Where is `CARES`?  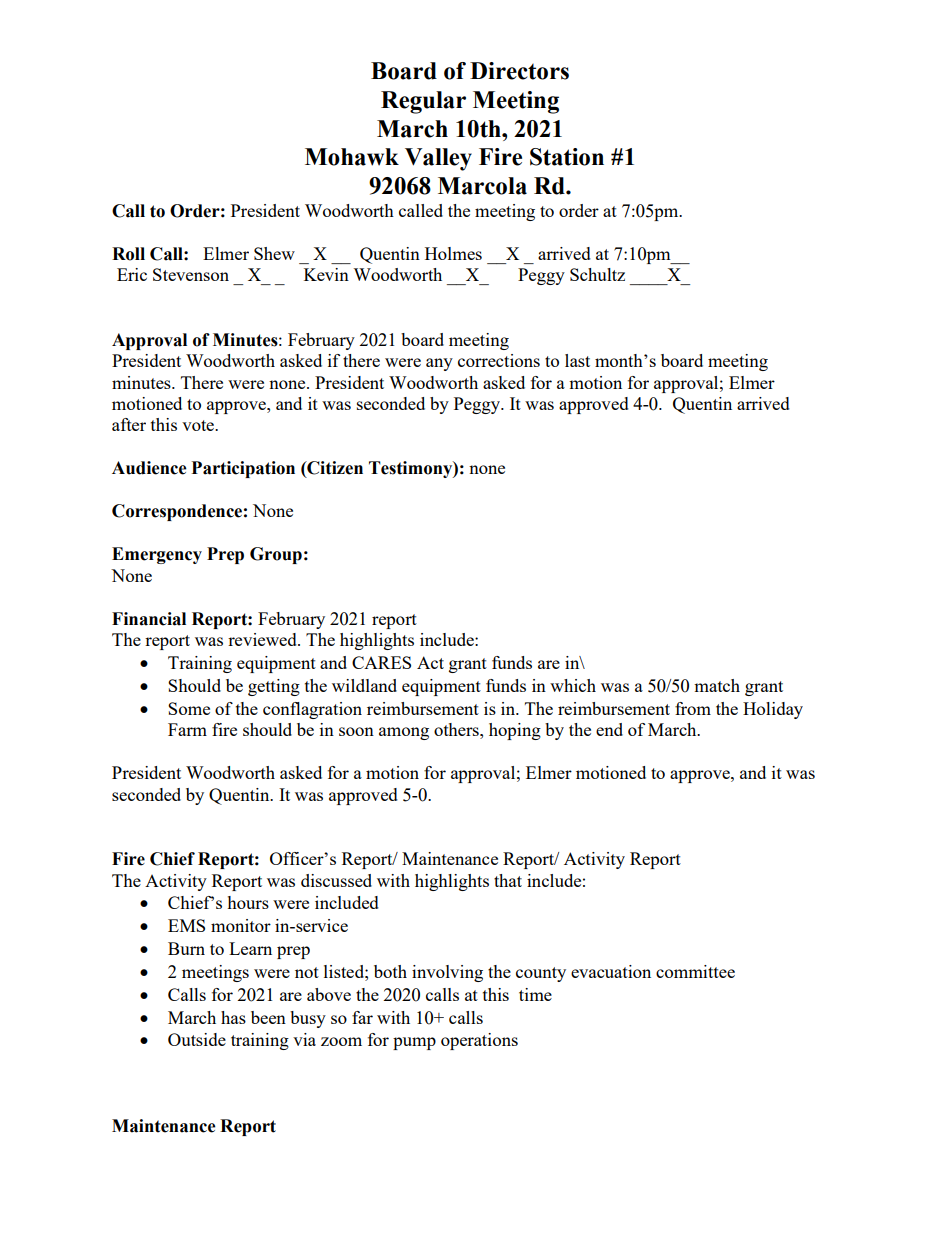
CARES is located at coordinates (381, 662).
